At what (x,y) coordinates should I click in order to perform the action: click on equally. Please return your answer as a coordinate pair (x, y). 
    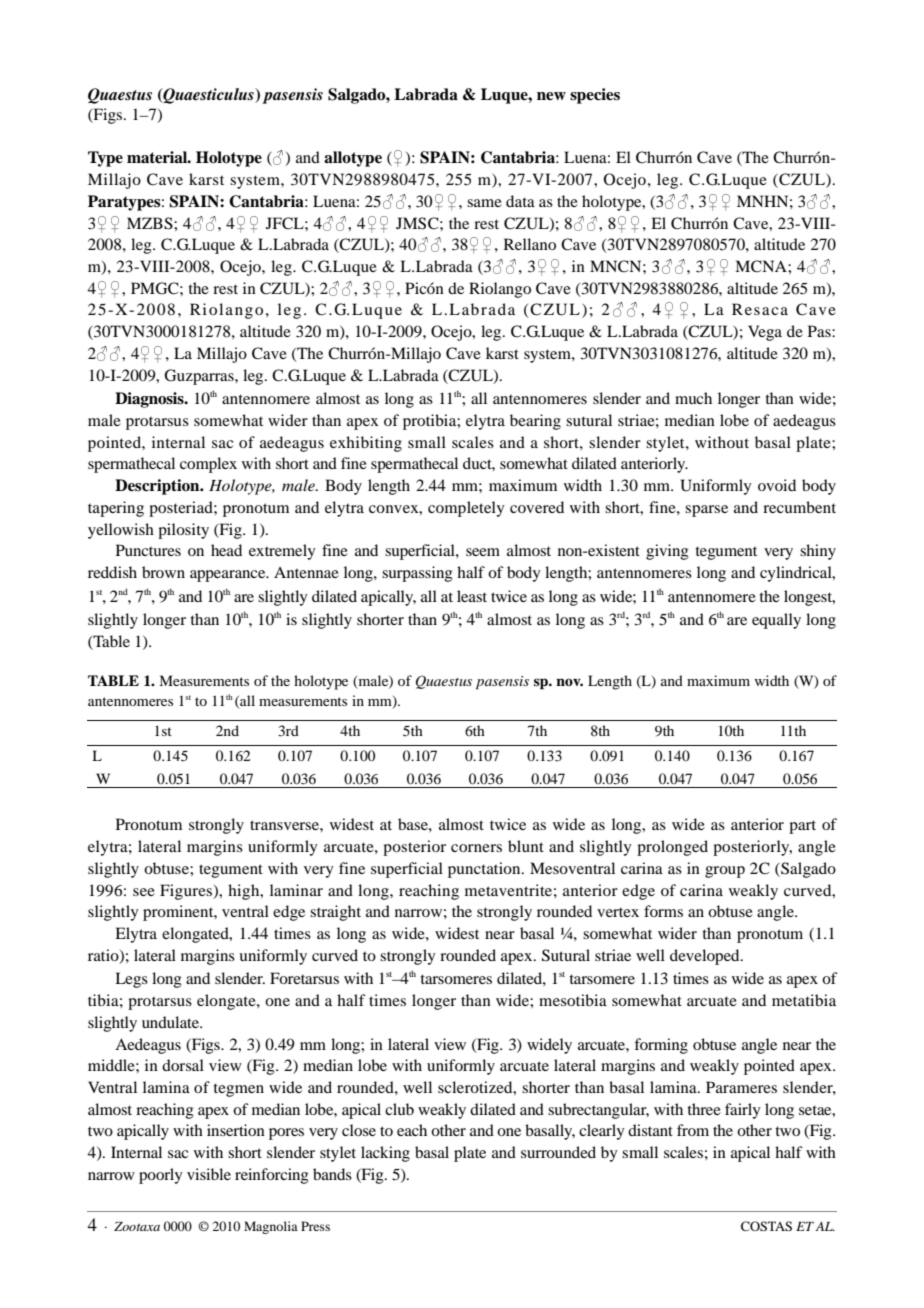
    Looking at the image, I should click on (776, 621).
